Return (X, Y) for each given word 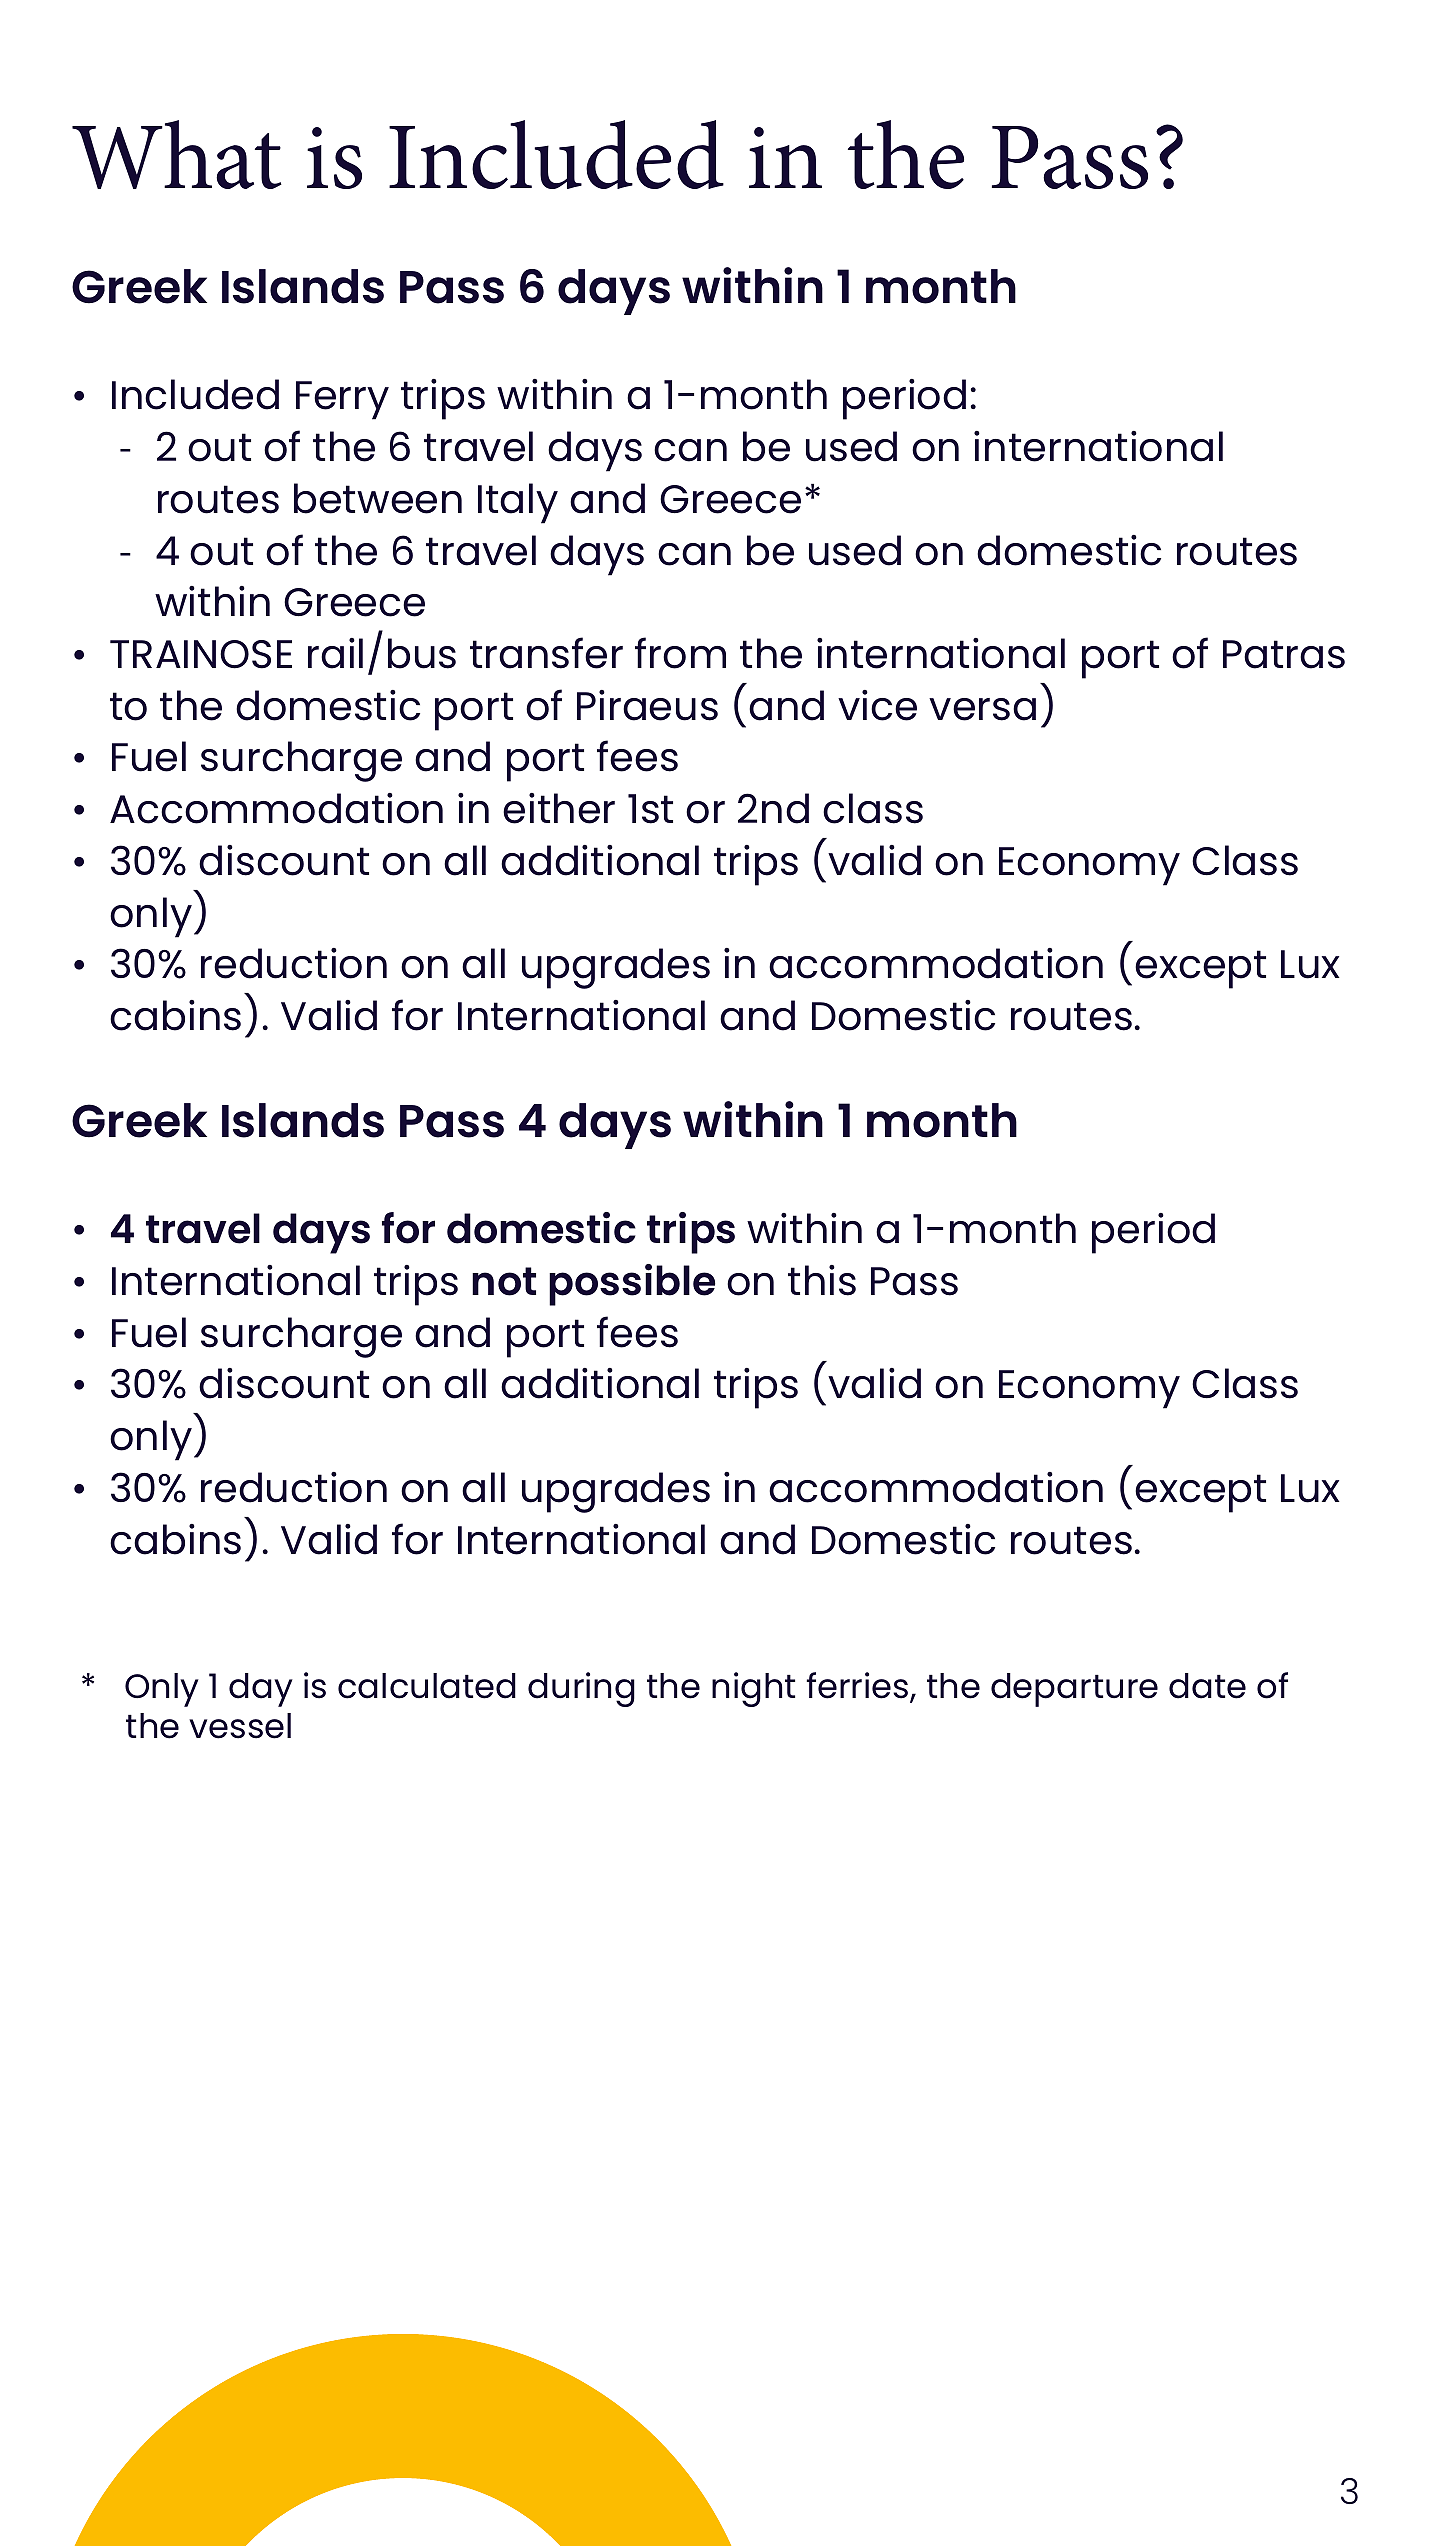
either (559, 808)
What (177, 154)
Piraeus (647, 705)
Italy (518, 503)
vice (877, 705)
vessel (240, 1726)
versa (982, 709)
